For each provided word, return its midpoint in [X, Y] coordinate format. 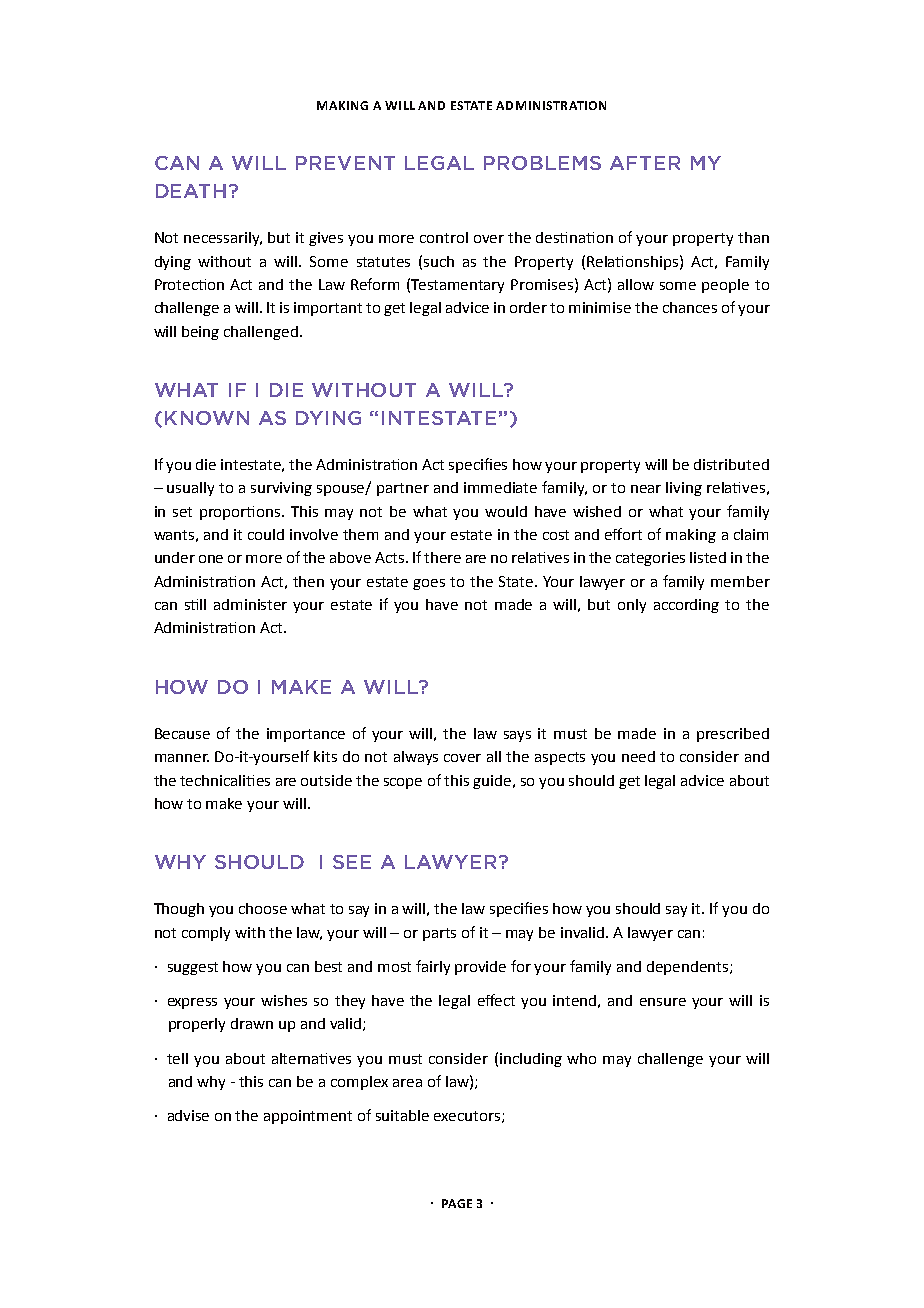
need [638, 756]
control [444, 237]
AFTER [645, 163]
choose [263, 908]
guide [493, 782]
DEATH [191, 191]
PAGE [457, 1203]
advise [188, 1115]
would [506, 511]
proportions [241, 513]
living [684, 489]
